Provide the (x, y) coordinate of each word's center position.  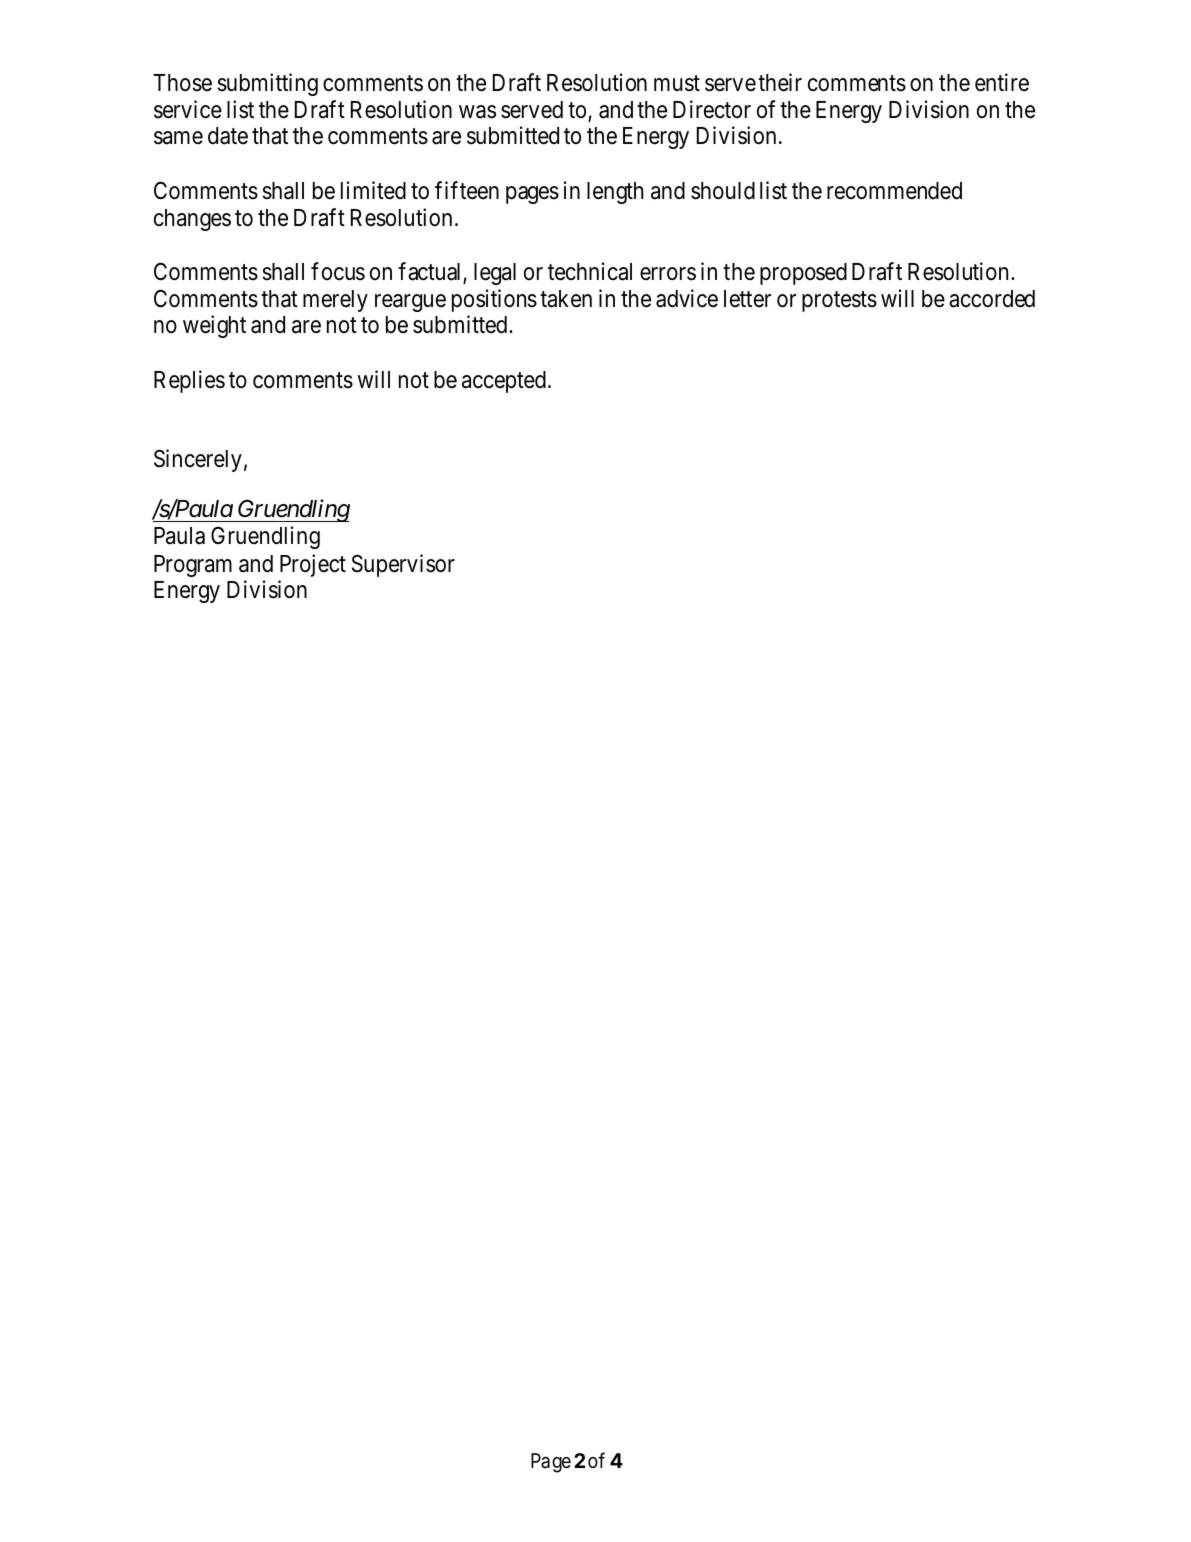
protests (839, 301)
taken (566, 299)
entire (1002, 83)
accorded (992, 299)
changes (192, 220)
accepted (504, 382)
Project (313, 565)
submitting (268, 85)
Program (193, 566)
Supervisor (403, 565)
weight (214, 326)
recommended (894, 191)
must (677, 84)
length (615, 193)
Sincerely (198, 460)
